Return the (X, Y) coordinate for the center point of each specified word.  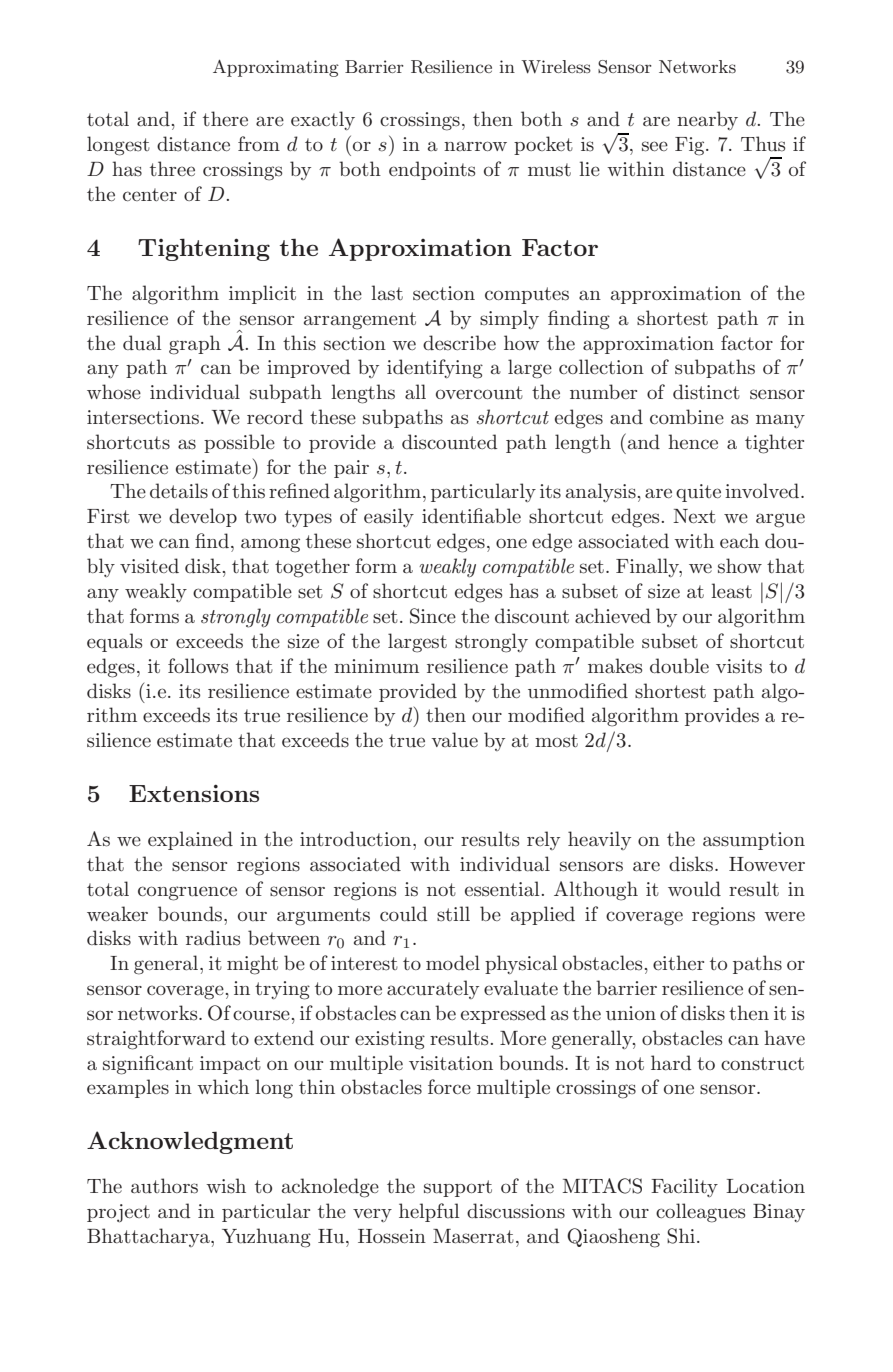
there (225, 118)
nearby (707, 120)
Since (433, 616)
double (679, 666)
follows (198, 666)
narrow (475, 146)
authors (164, 1186)
